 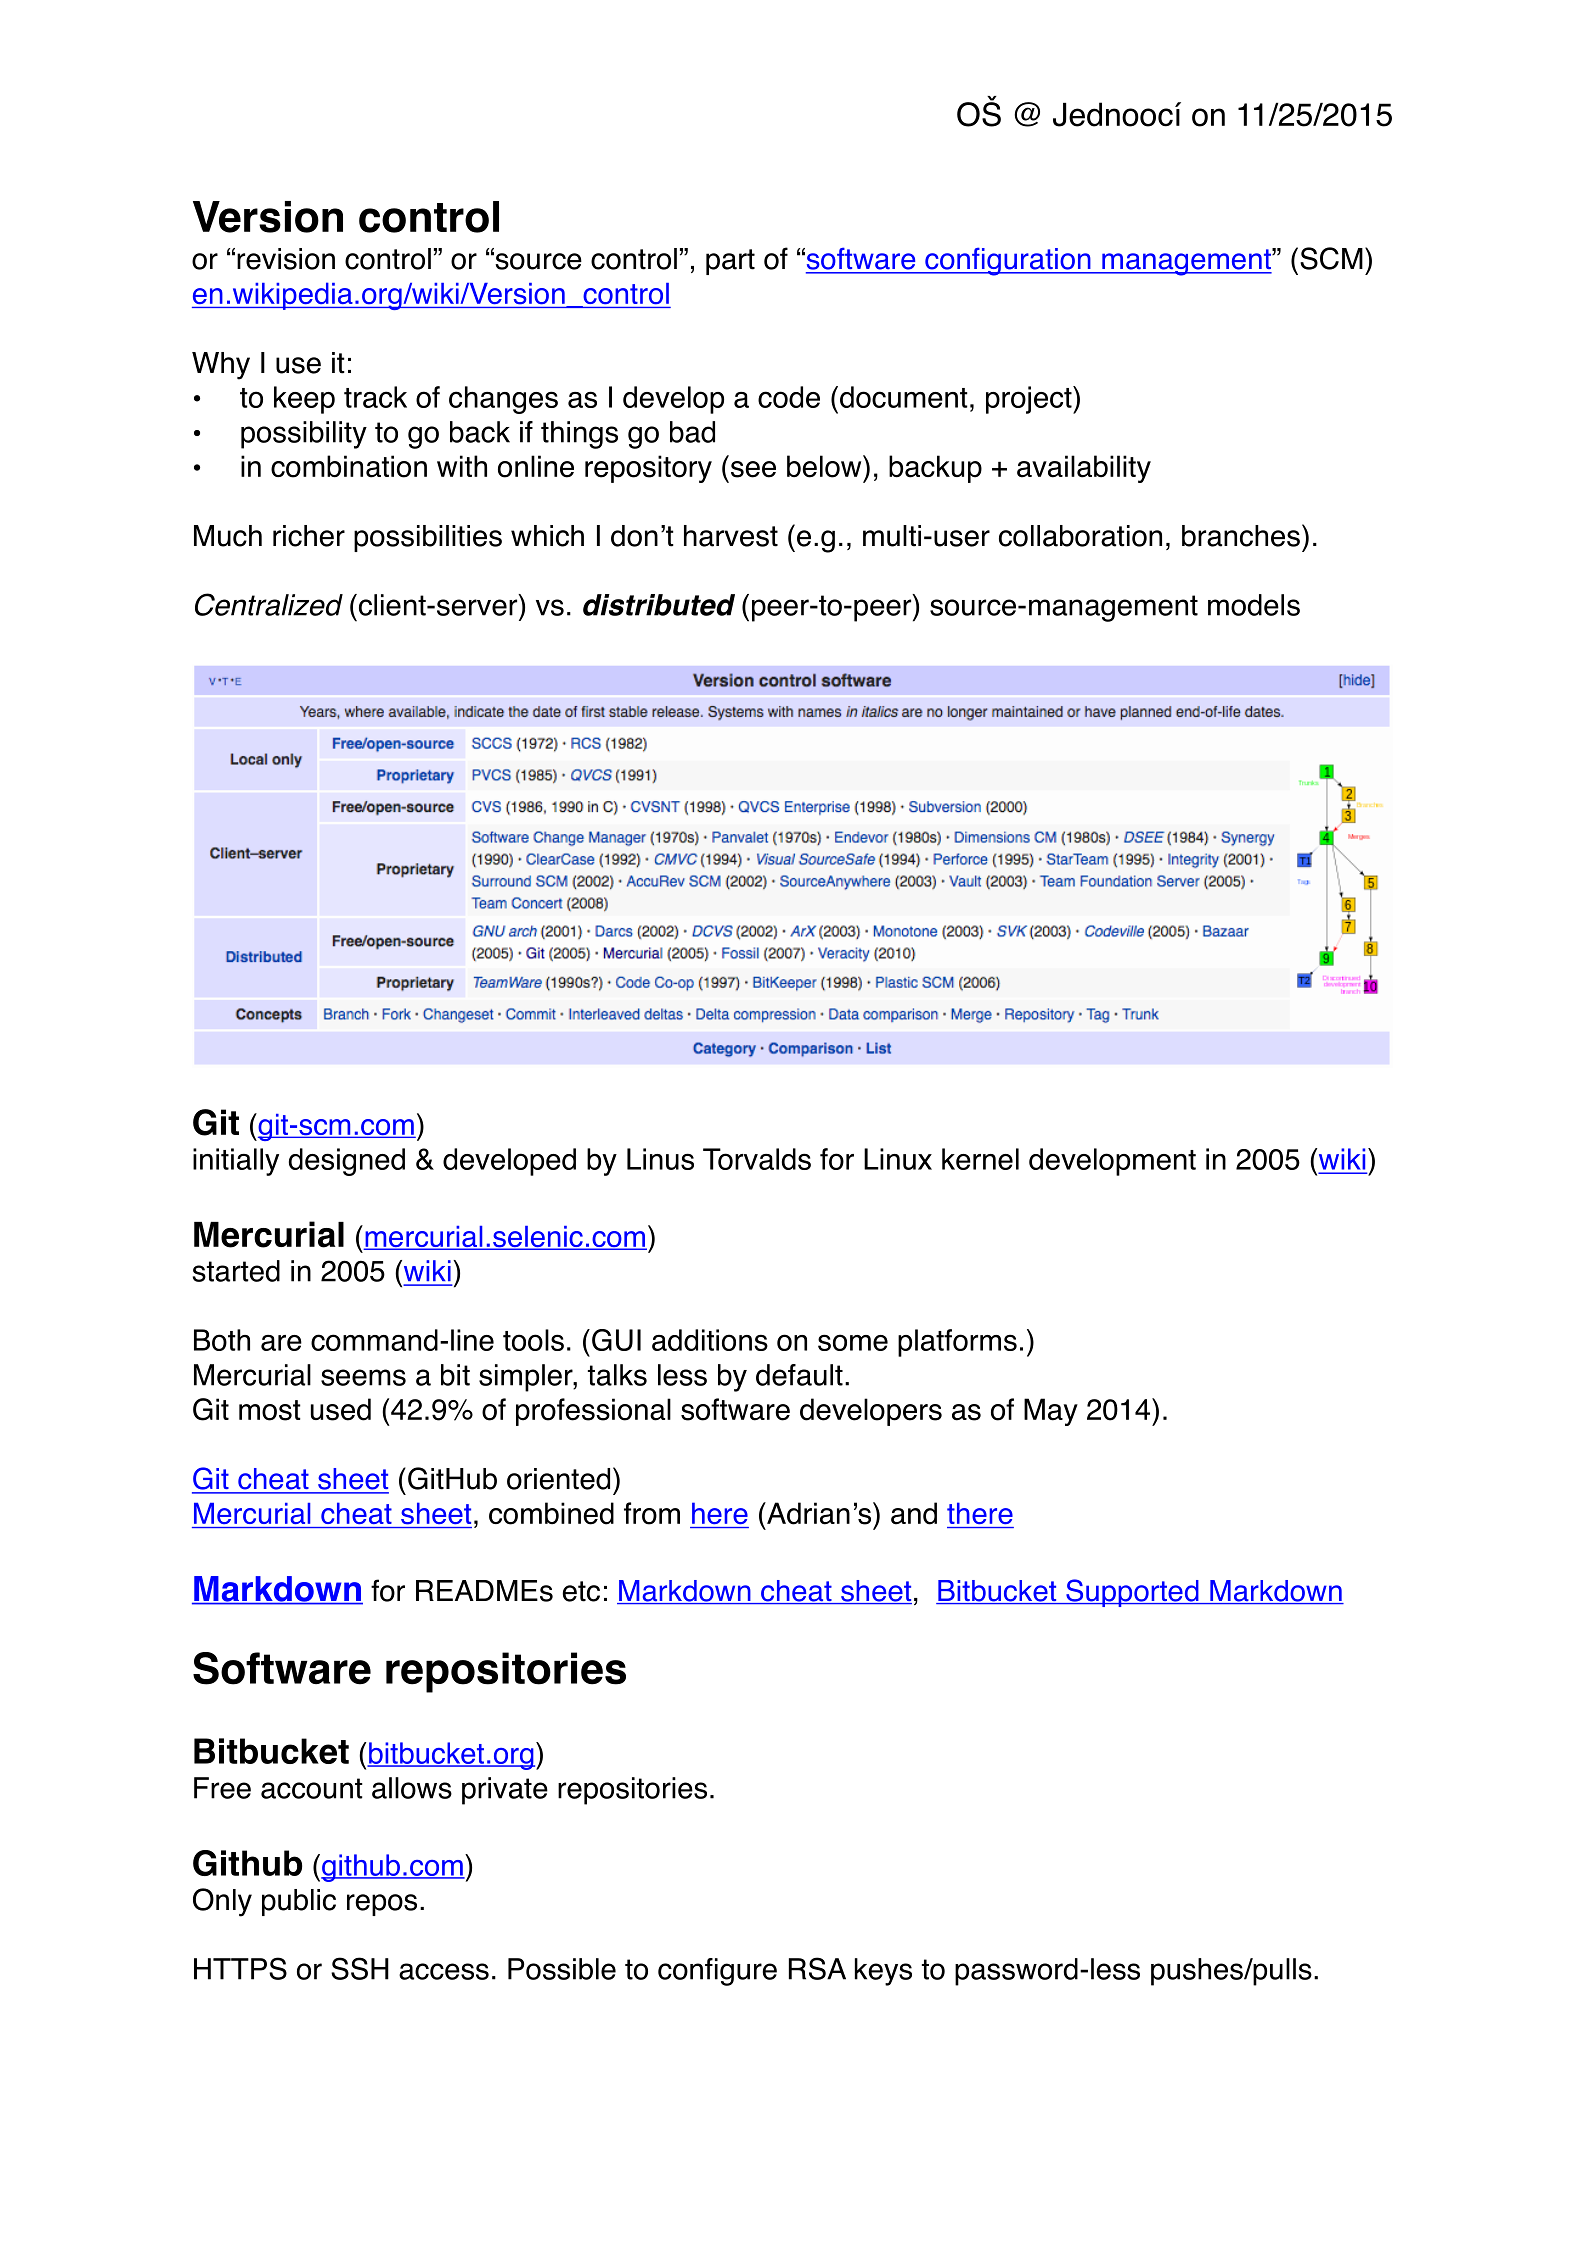 What do you see at coordinates (717, 1972) in the document?
I see `configure` at bounding box center [717, 1972].
